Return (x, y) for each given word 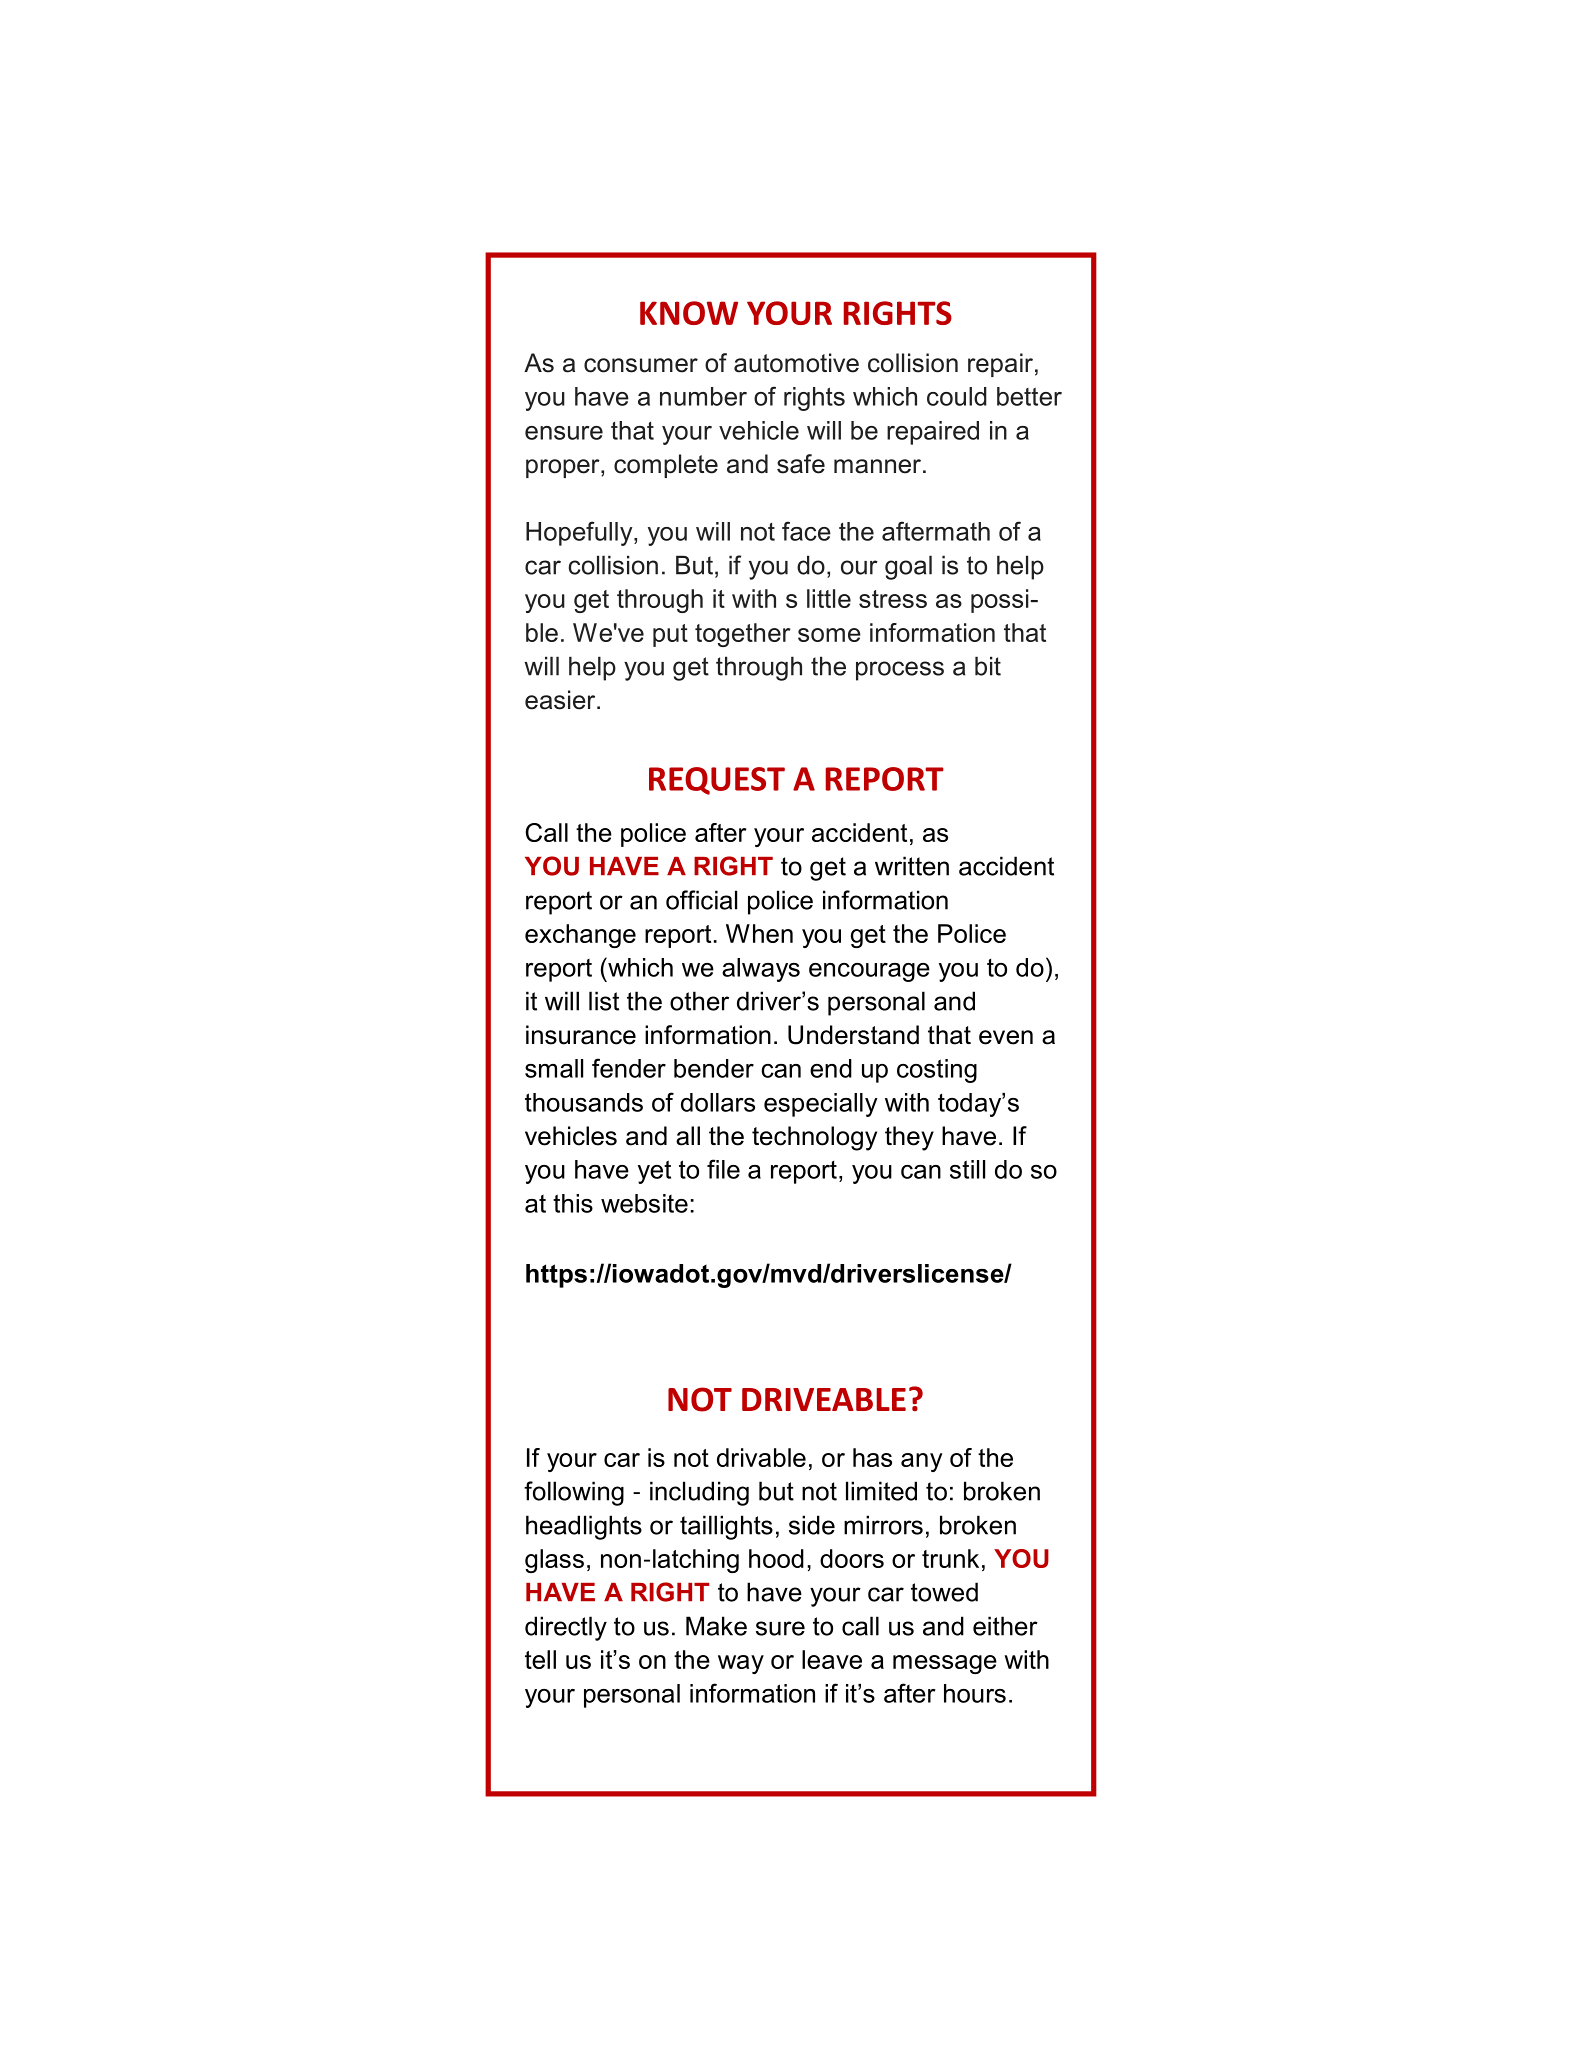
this (573, 1203)
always (761, 970)
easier (561, 700)
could (957, 396)
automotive (796, 363)
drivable (761, 1457)
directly (566, 1628)
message (945, 1664)
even (1006, 1037)
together (742, 635)
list (604, 1001)
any (922, 1462)
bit (988, 666)
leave (832, 1659)
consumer (641, 365)
